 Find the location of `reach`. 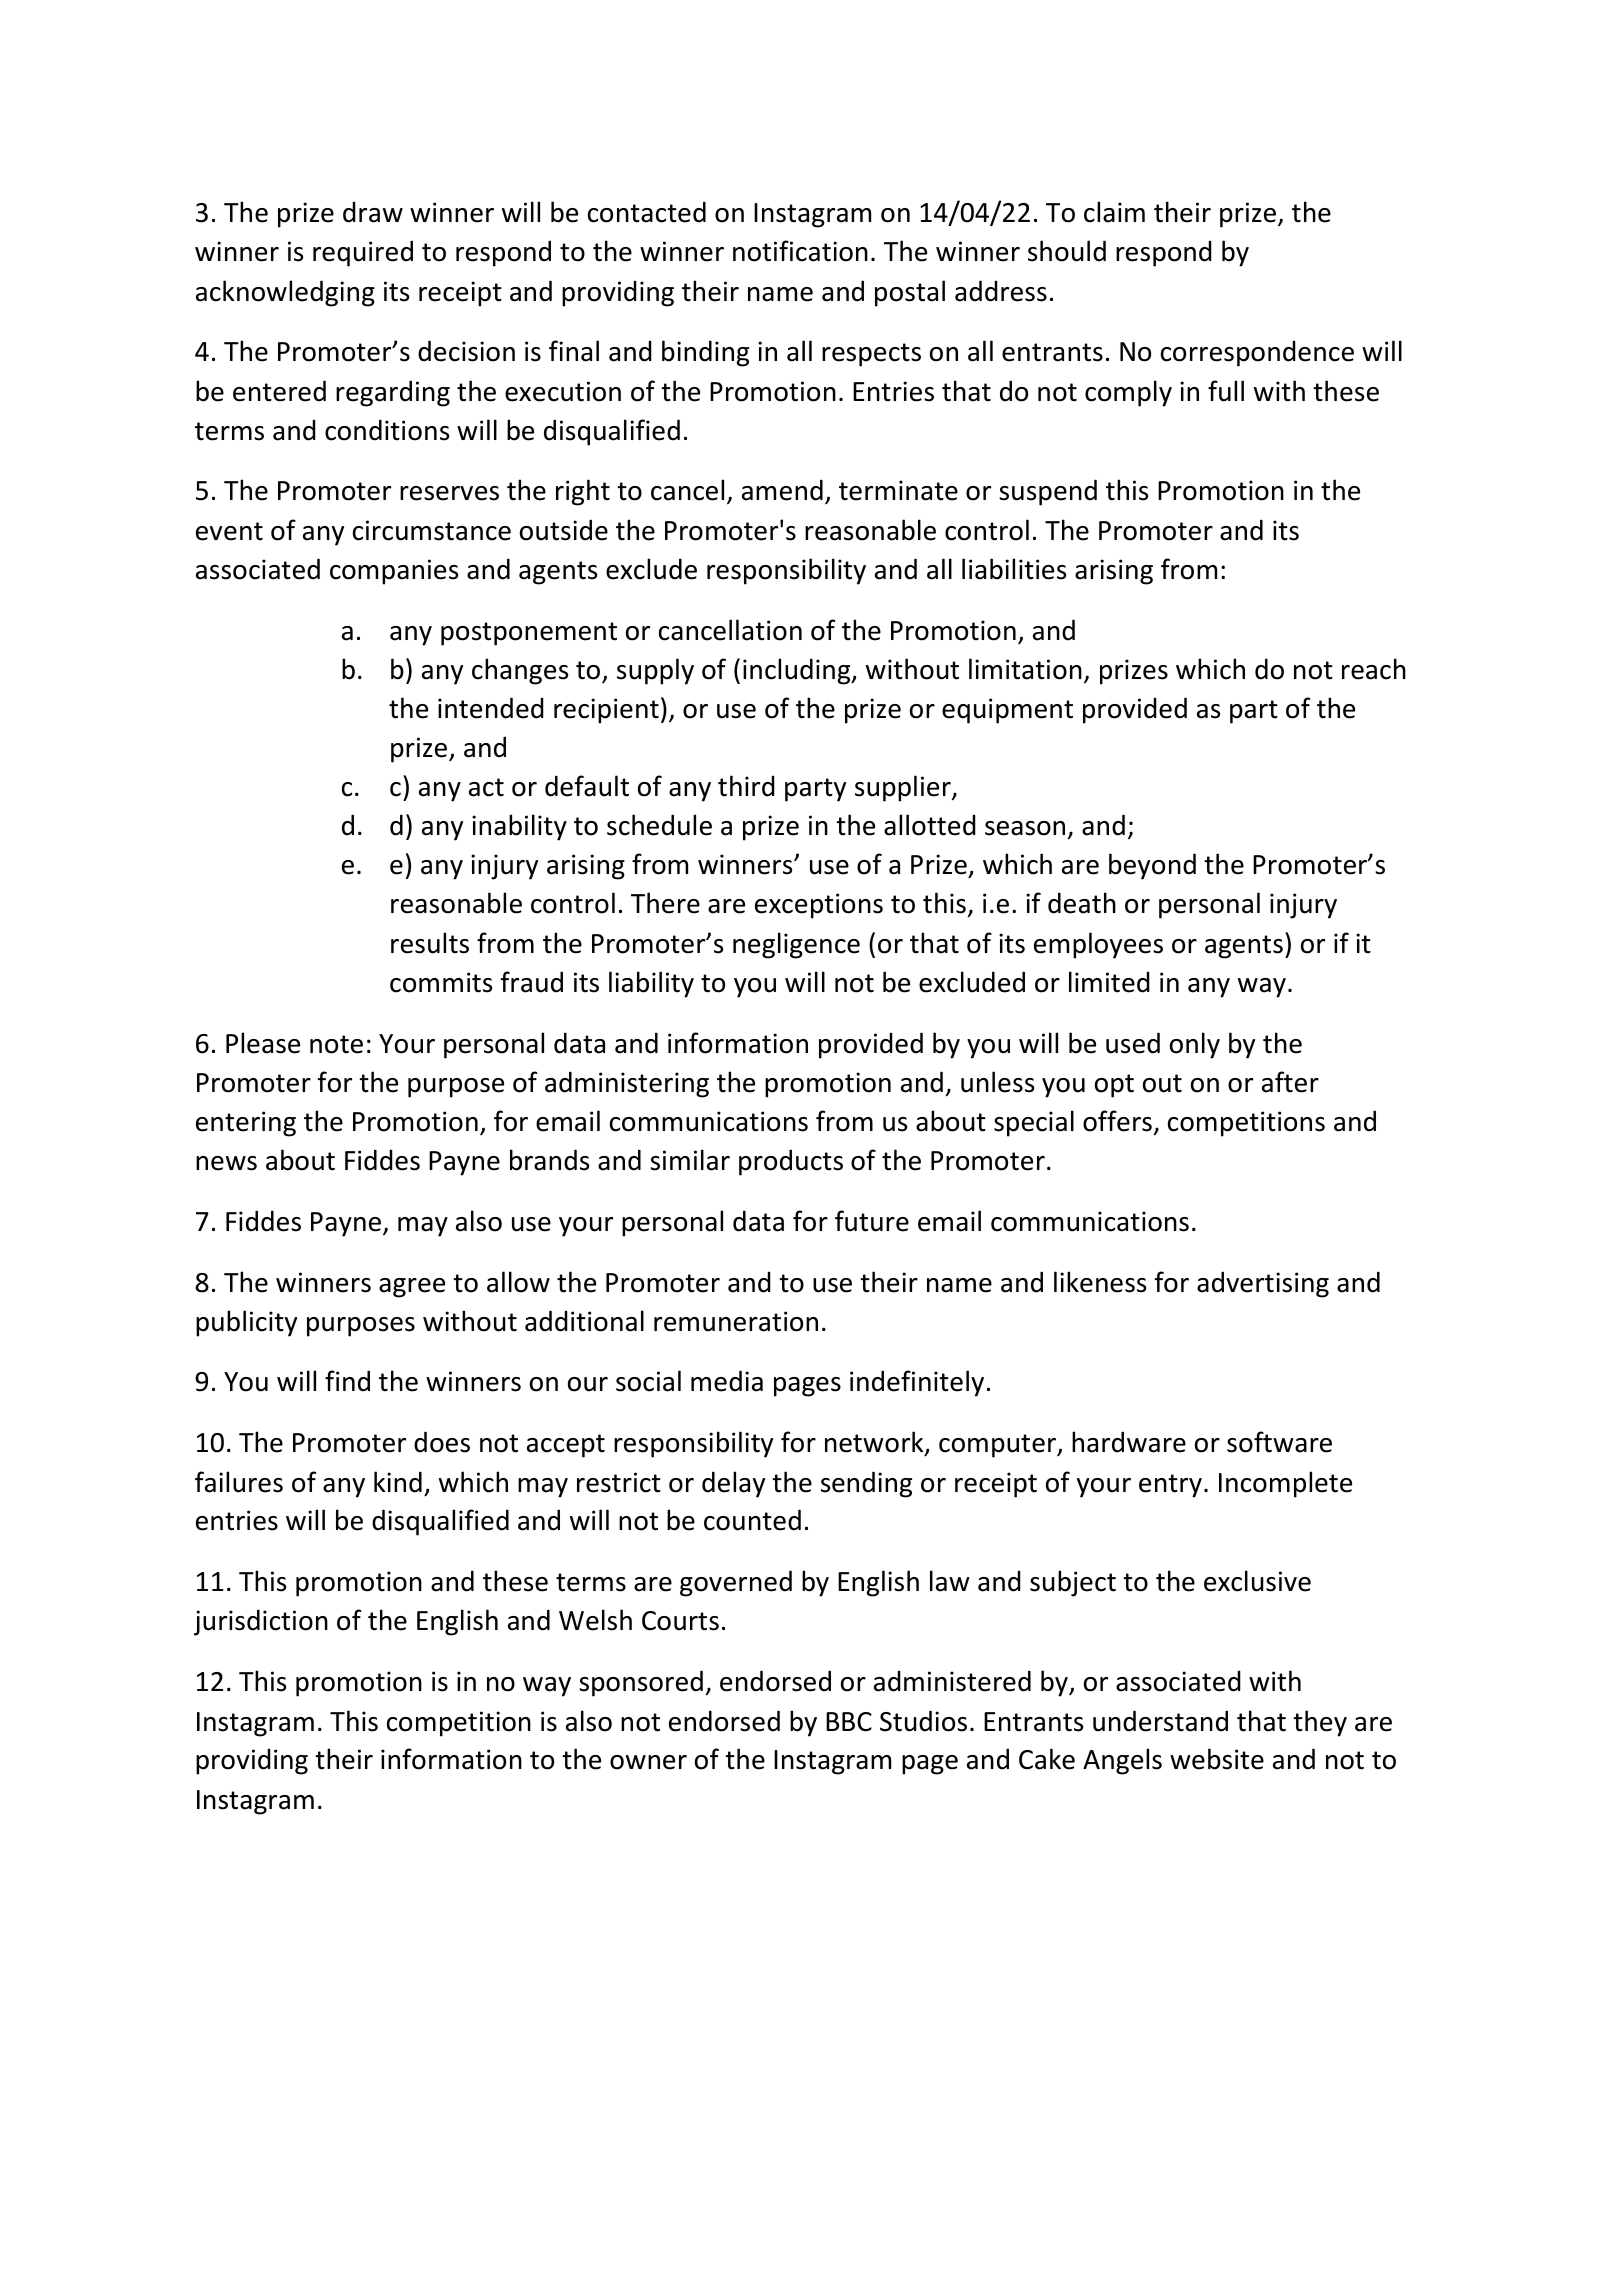

reach is located at coordinates (1374, 669).
